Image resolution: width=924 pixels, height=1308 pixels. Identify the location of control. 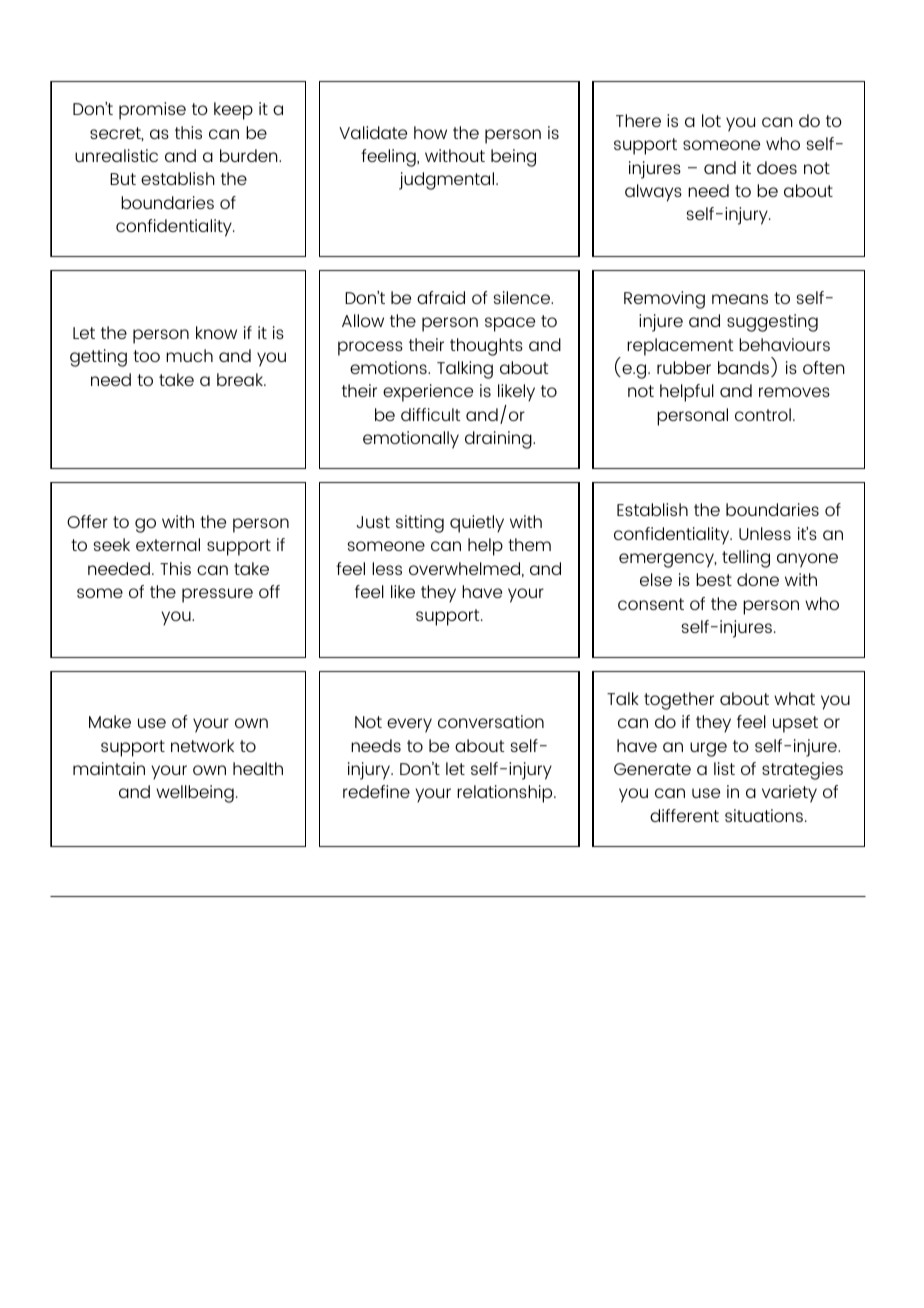
(763, 414).
